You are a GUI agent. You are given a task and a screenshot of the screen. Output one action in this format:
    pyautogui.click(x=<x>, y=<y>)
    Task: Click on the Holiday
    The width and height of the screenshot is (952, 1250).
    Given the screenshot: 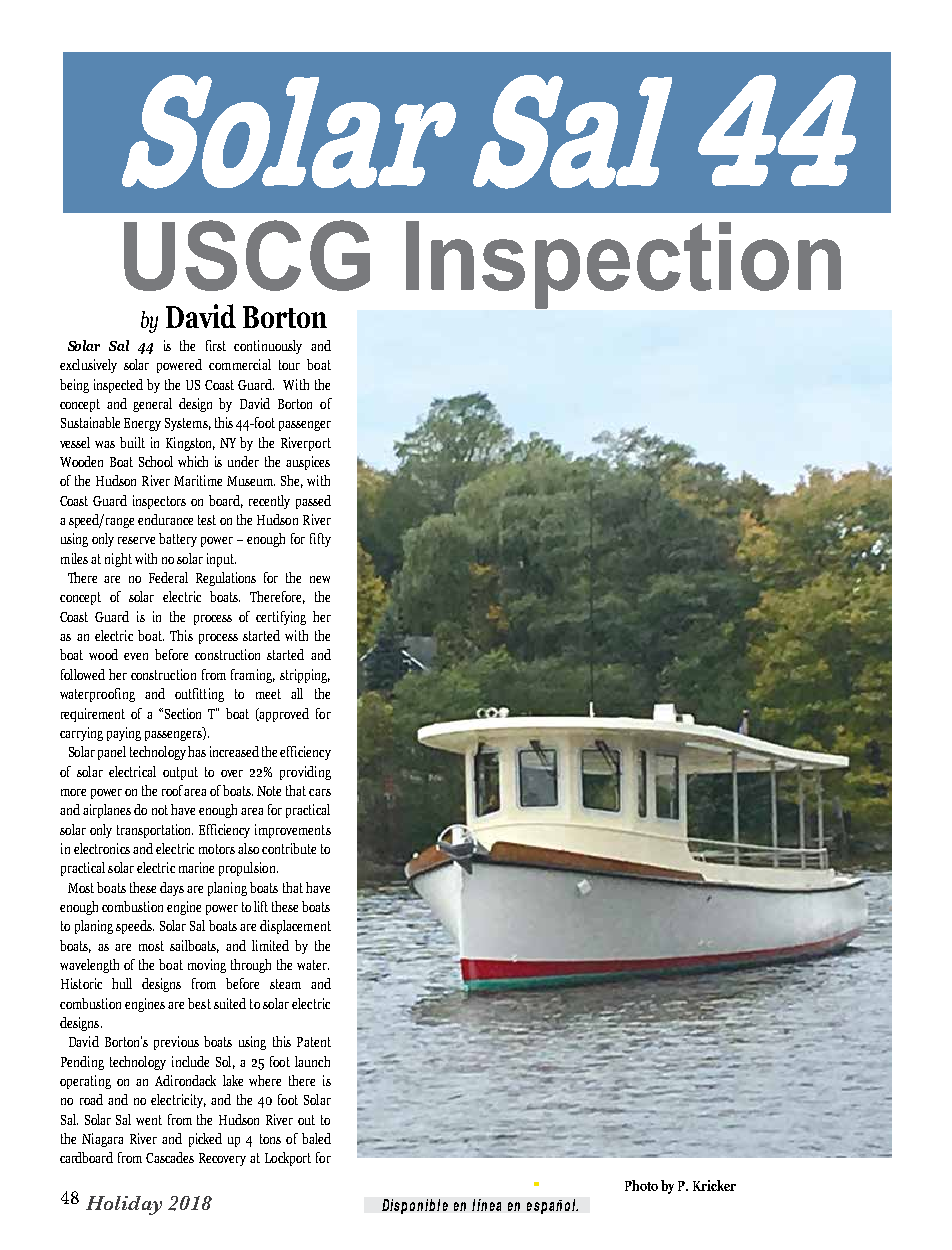 What is the action you would take?
    pyautogui.click(x=124, y=1205)
